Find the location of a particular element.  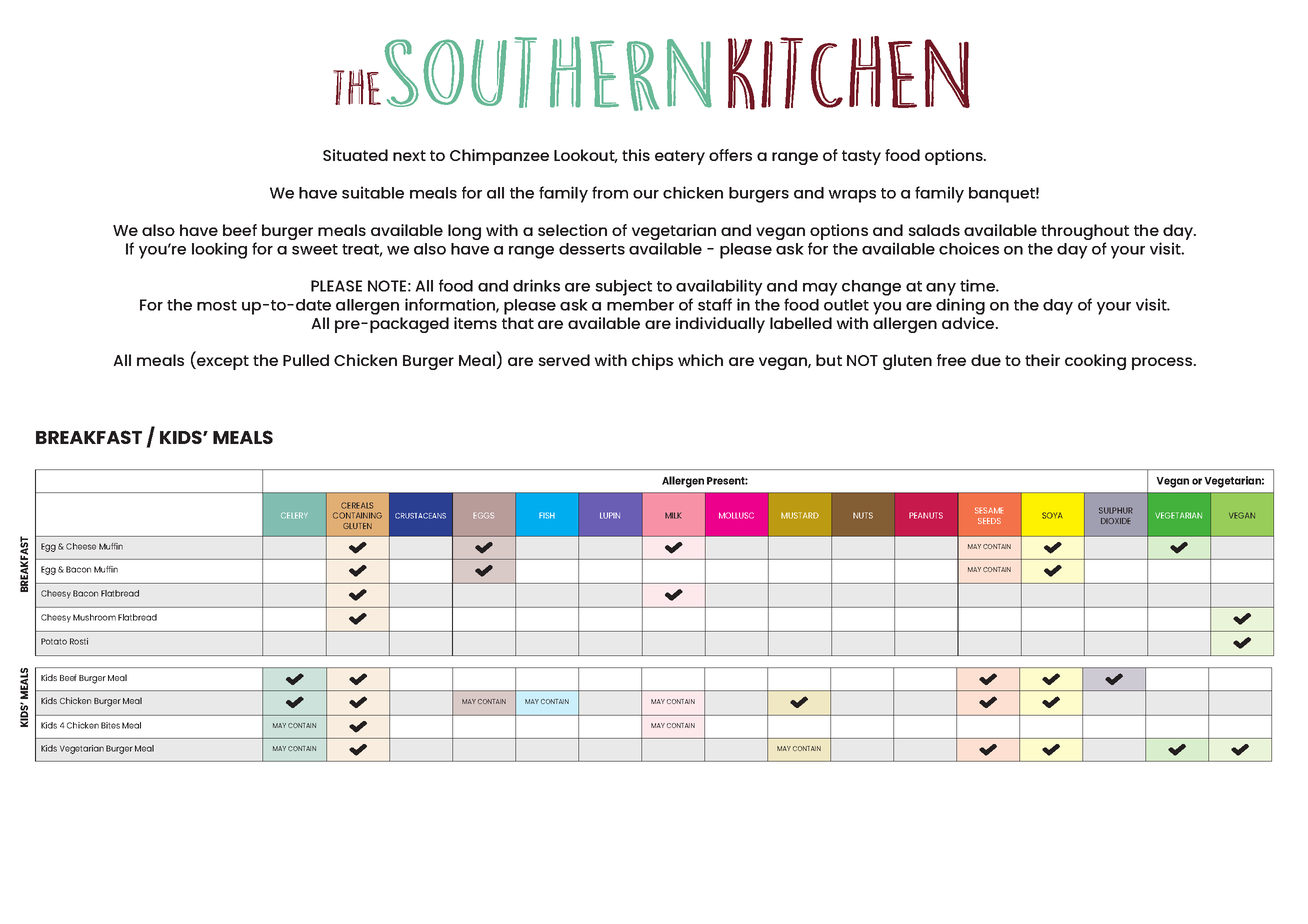

Bites is located at coordinates (110, 725).
